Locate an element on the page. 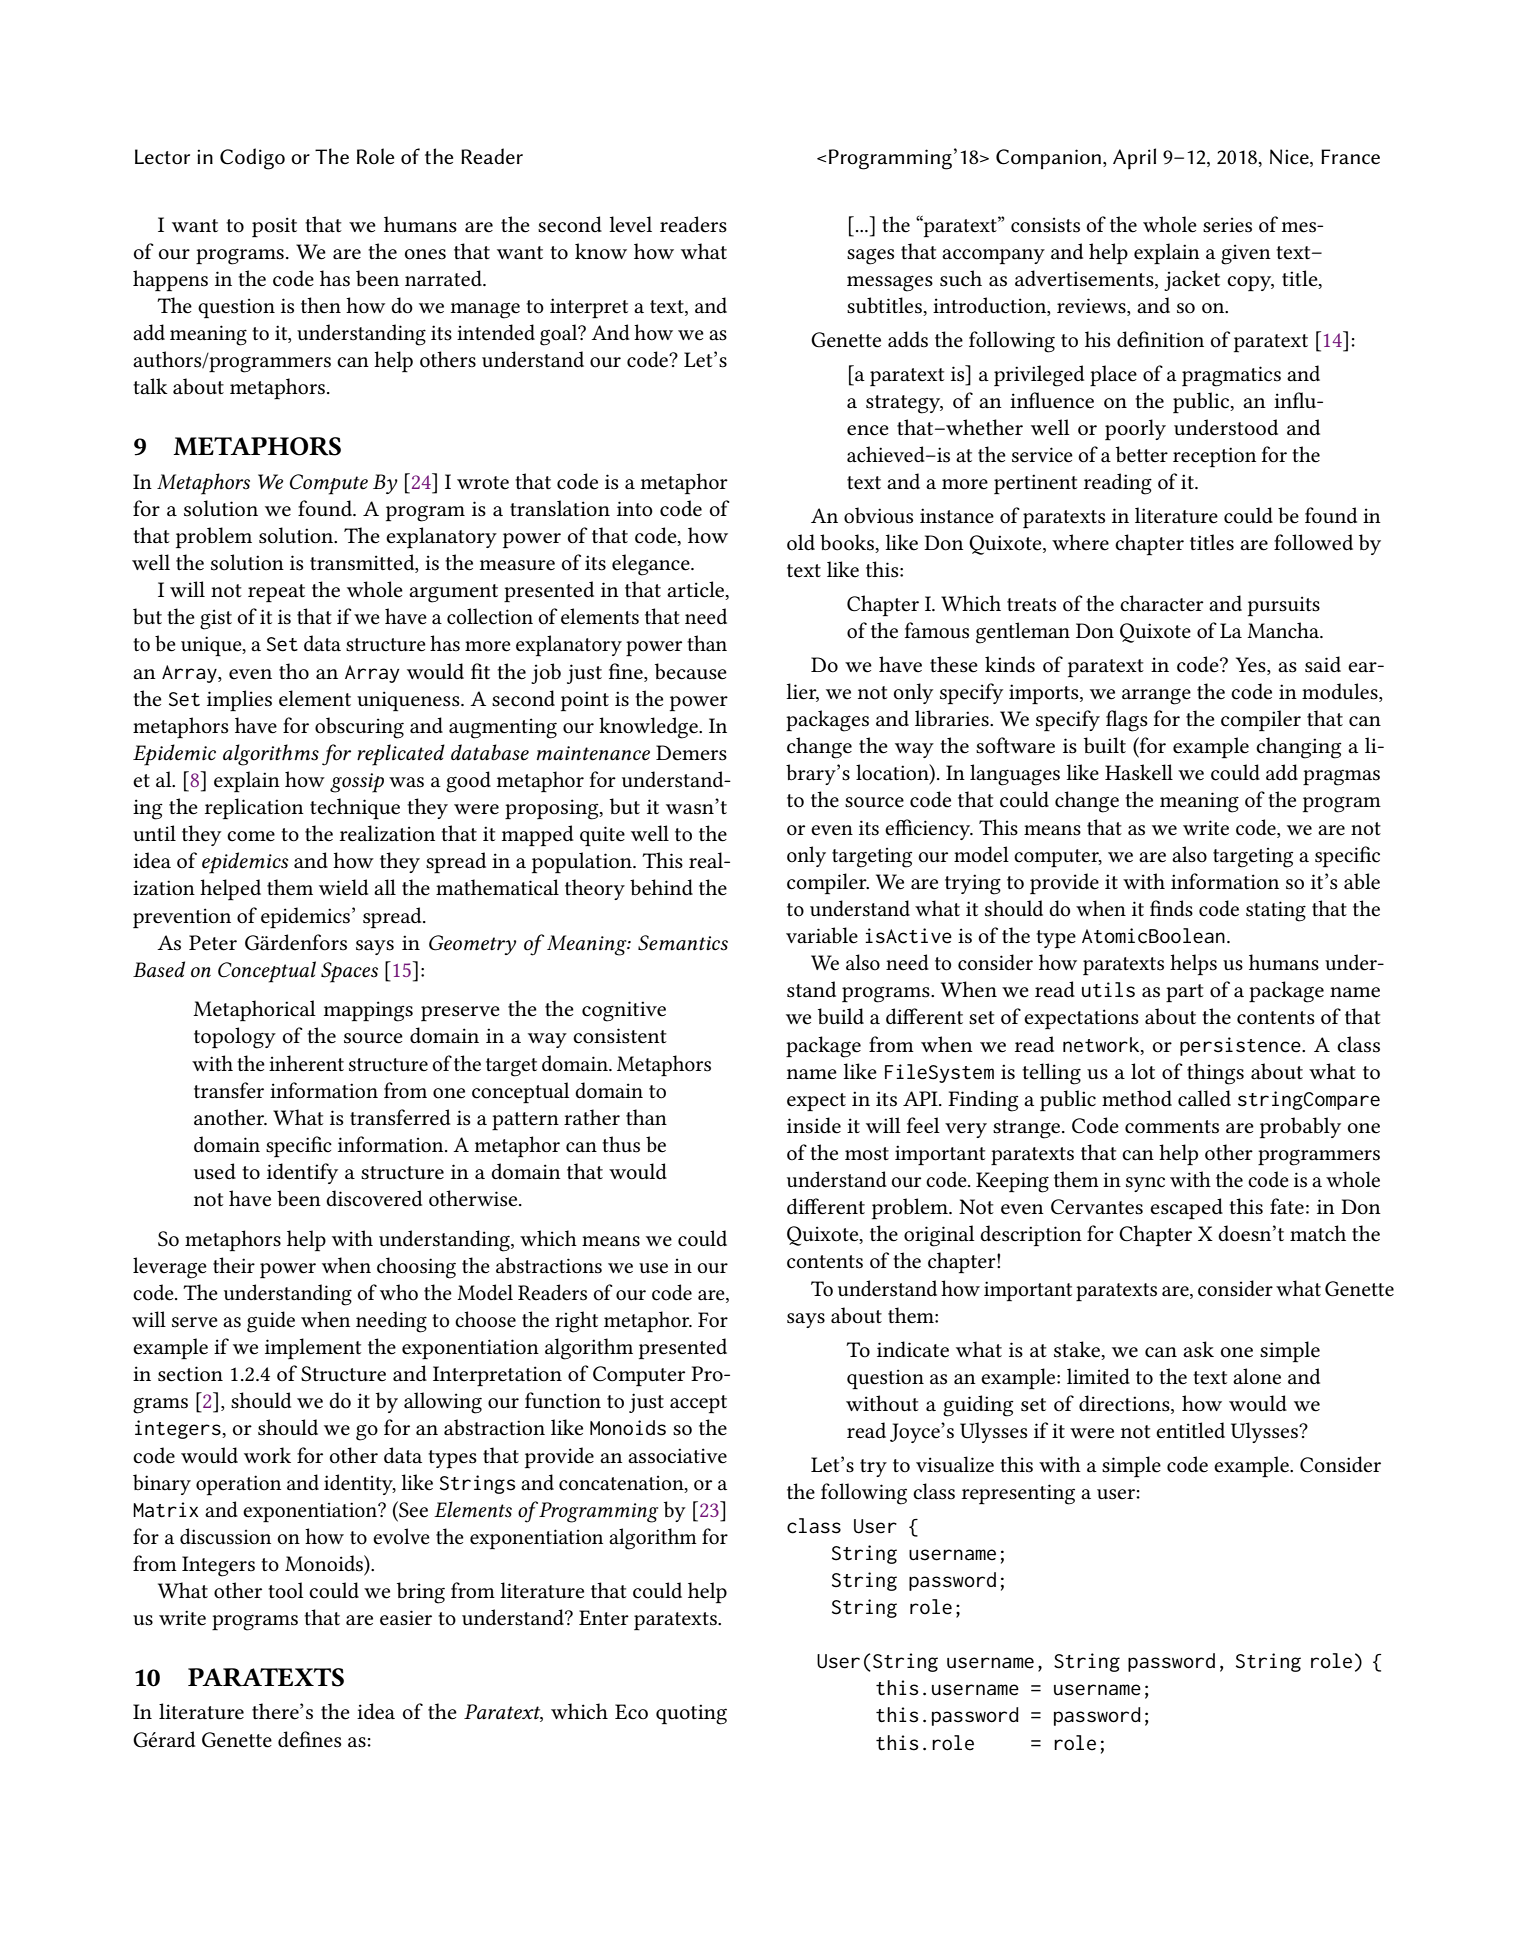 This page has height=1960, width=1514. repeat is located at coordinates (276, 593).
